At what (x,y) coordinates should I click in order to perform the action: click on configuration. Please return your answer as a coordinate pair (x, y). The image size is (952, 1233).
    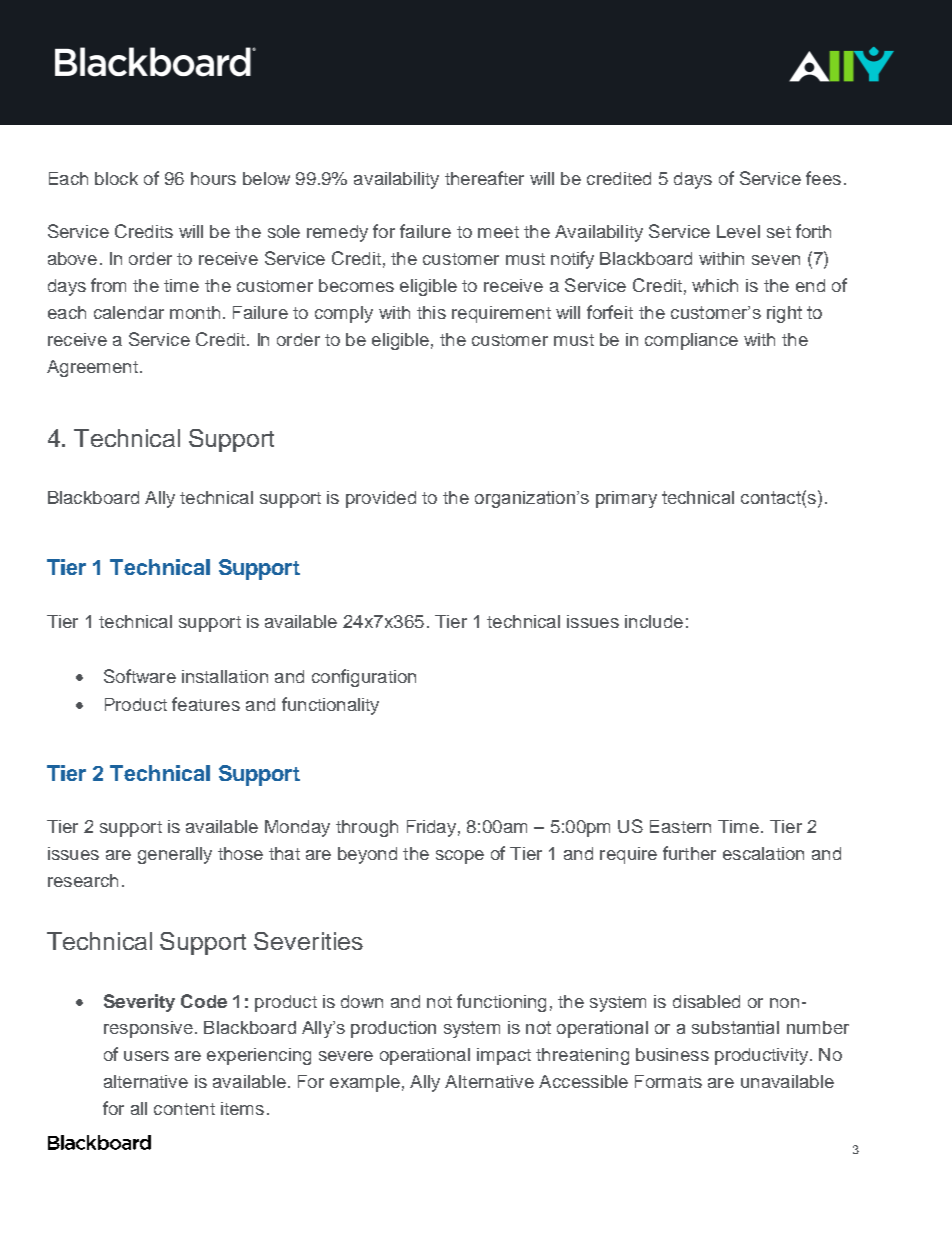
    Looking at the image, I should click on (364, 678).
